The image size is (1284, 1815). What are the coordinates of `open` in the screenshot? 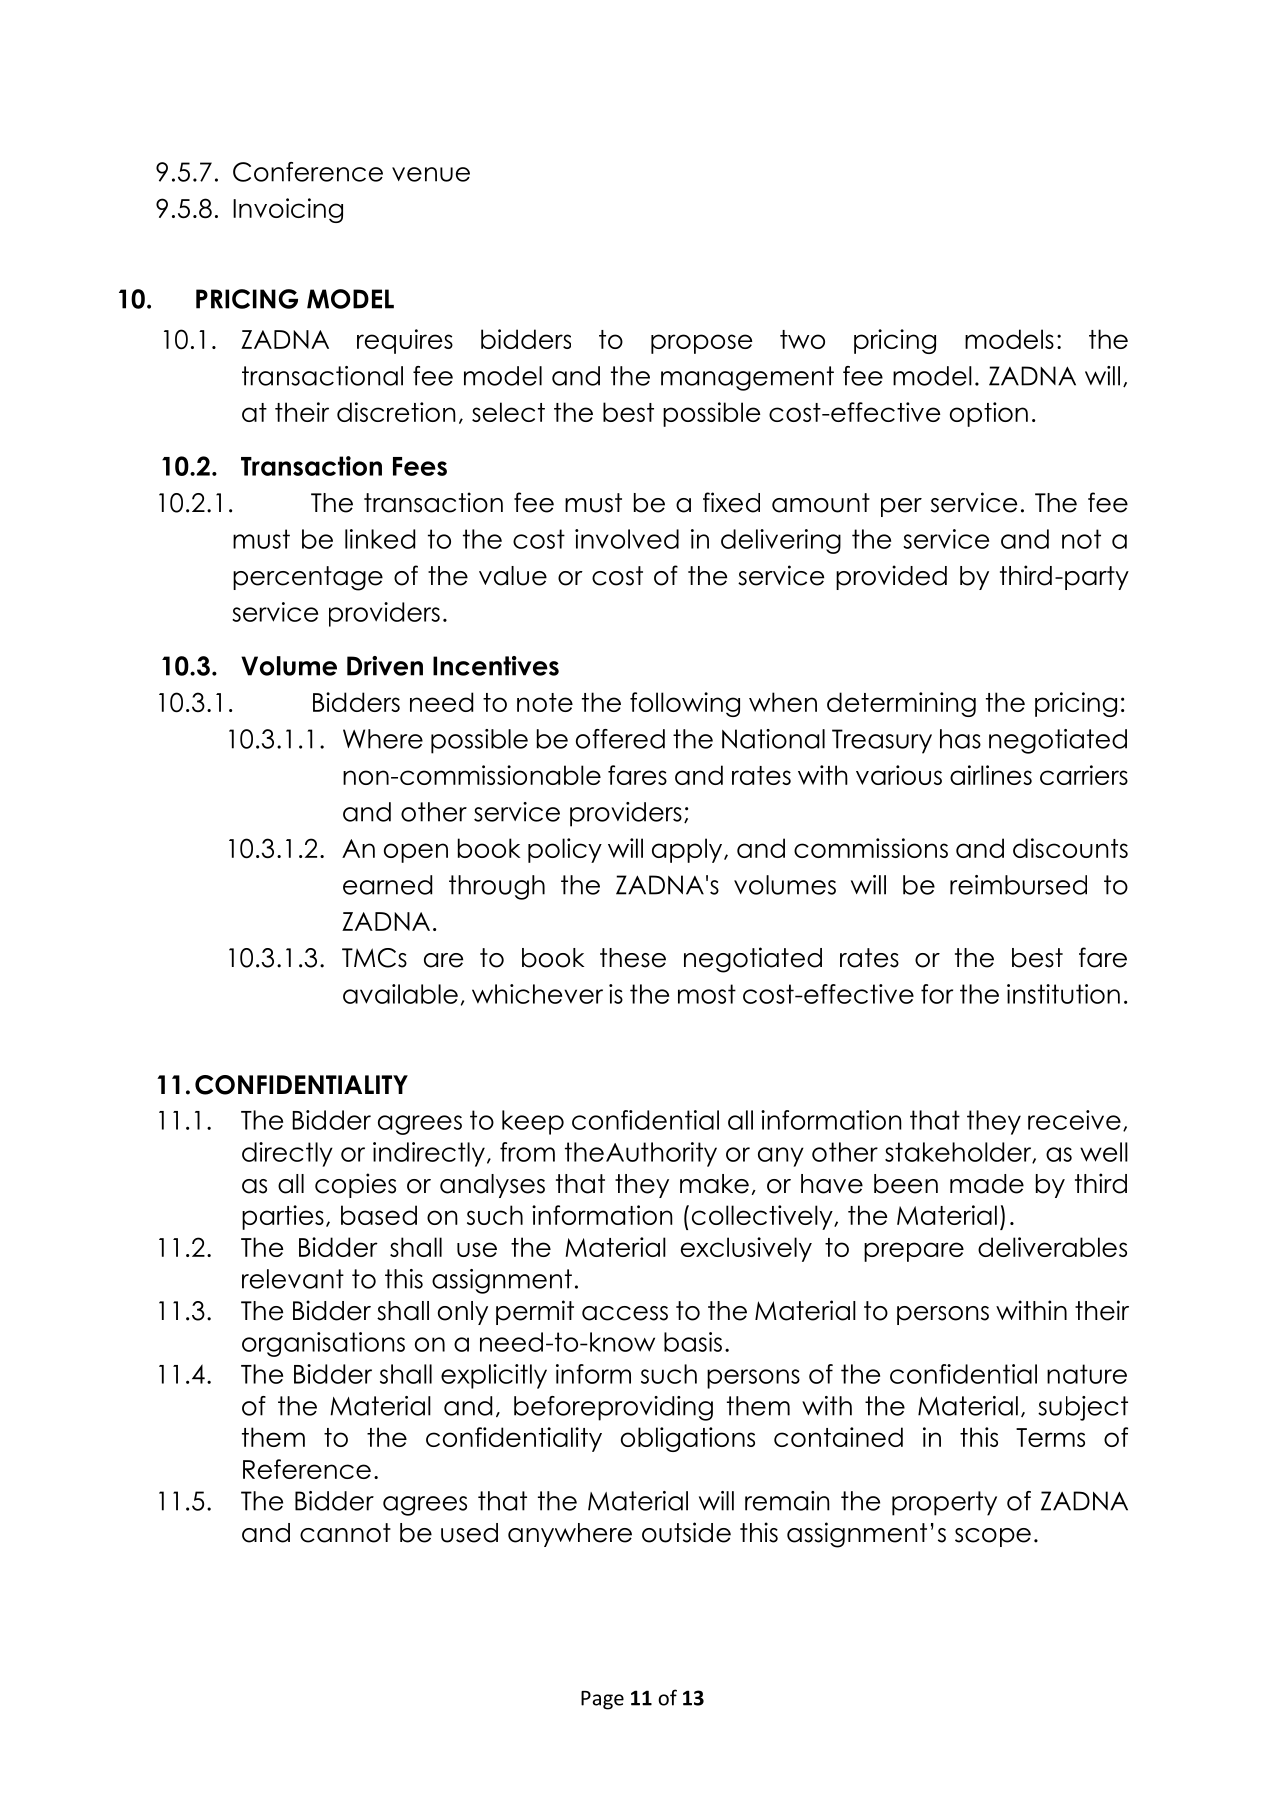 It's located at (416, 853).
